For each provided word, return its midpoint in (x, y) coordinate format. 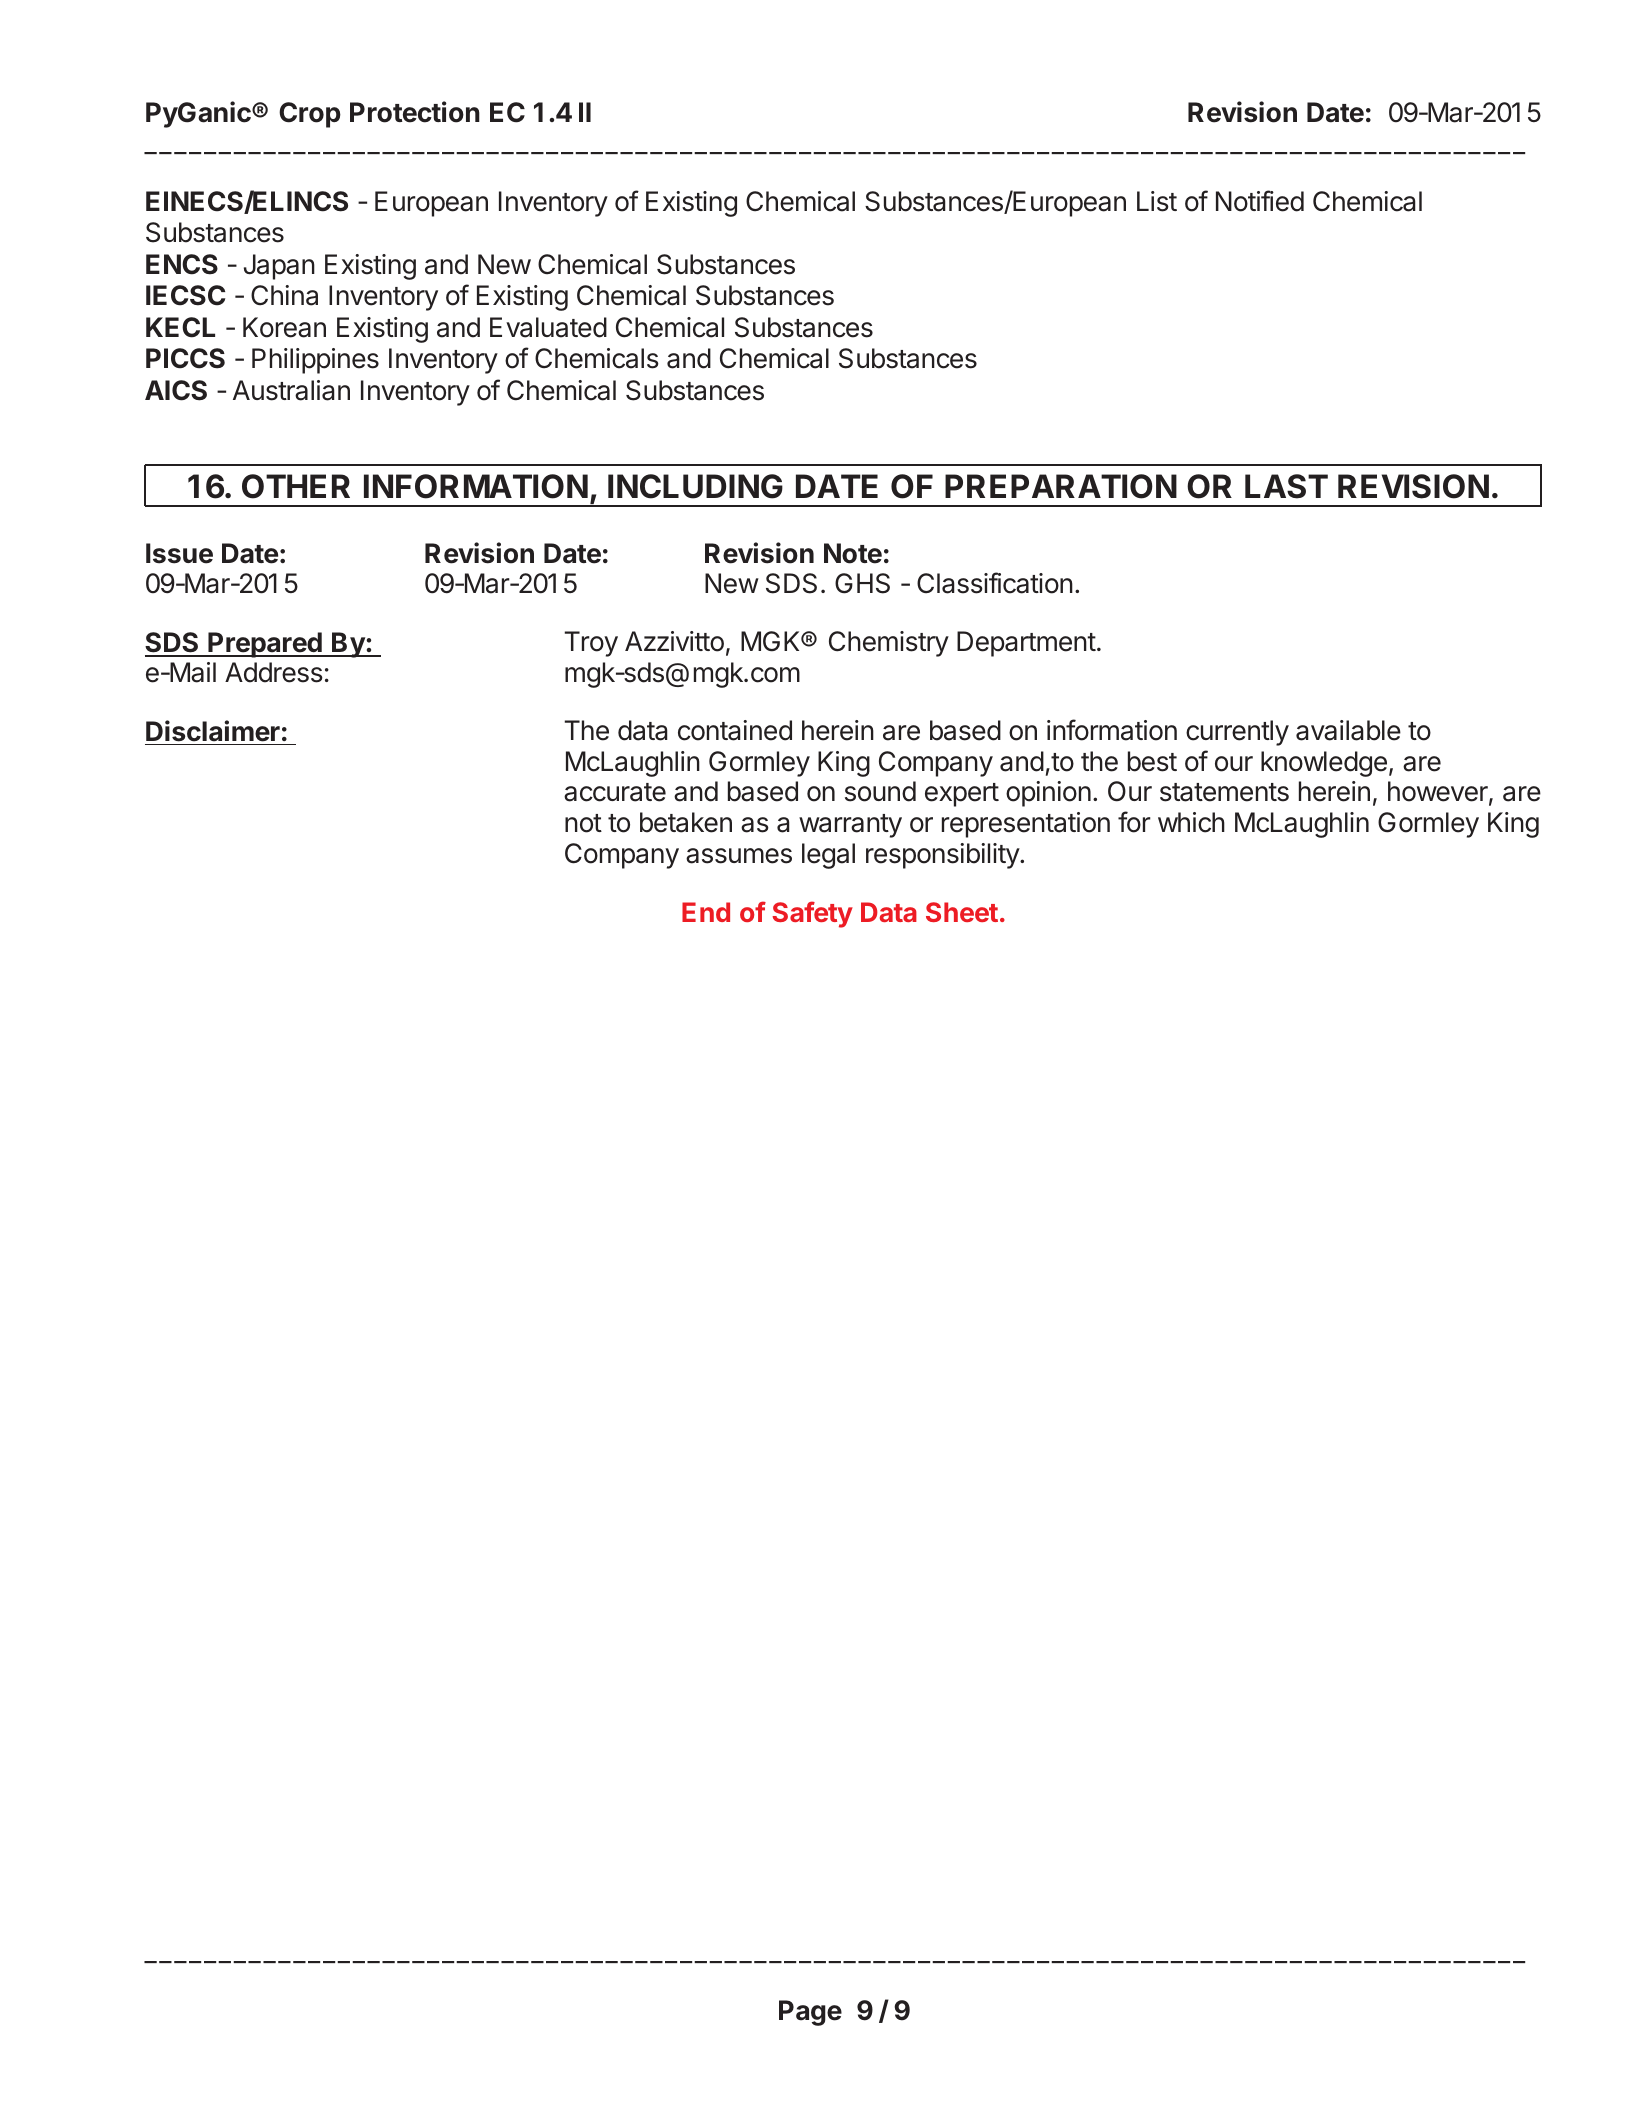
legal (828, 856)
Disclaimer (213, 731)
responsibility (943, 856)
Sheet (962, 912)
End (706, 912)
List (1157, 201)
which (1191, 822)
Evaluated (548, 327)
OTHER (296, 486)
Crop (310, 115)
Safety (812, 914)
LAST (1286, 486)
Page (810, 2013)
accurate (615, 792)
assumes (739, 856)
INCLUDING (695, 486)
